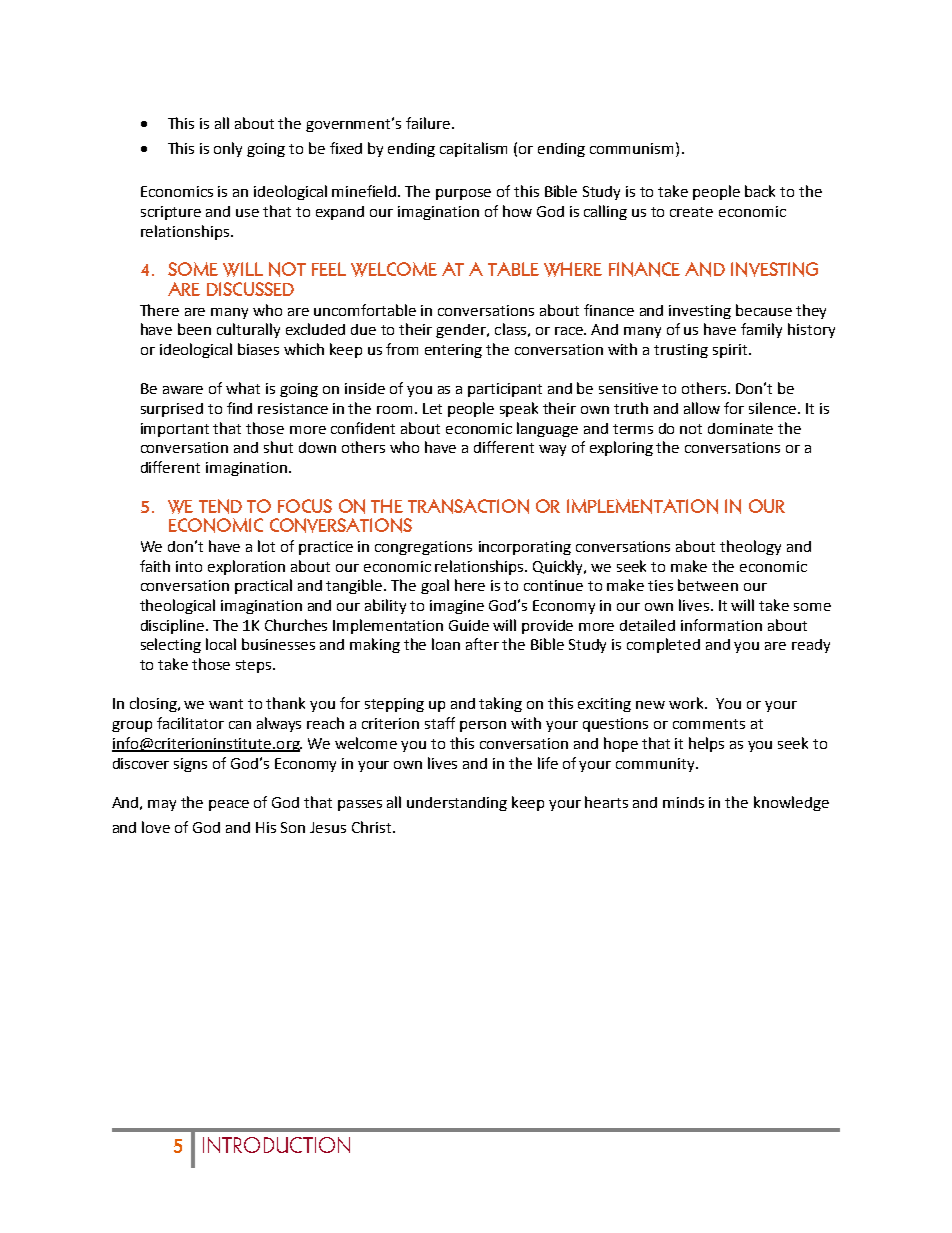 The width and height of the image is (952, 1233). Describe the element at coordinates (663, 645) in the image. I see `completed` at that location.
